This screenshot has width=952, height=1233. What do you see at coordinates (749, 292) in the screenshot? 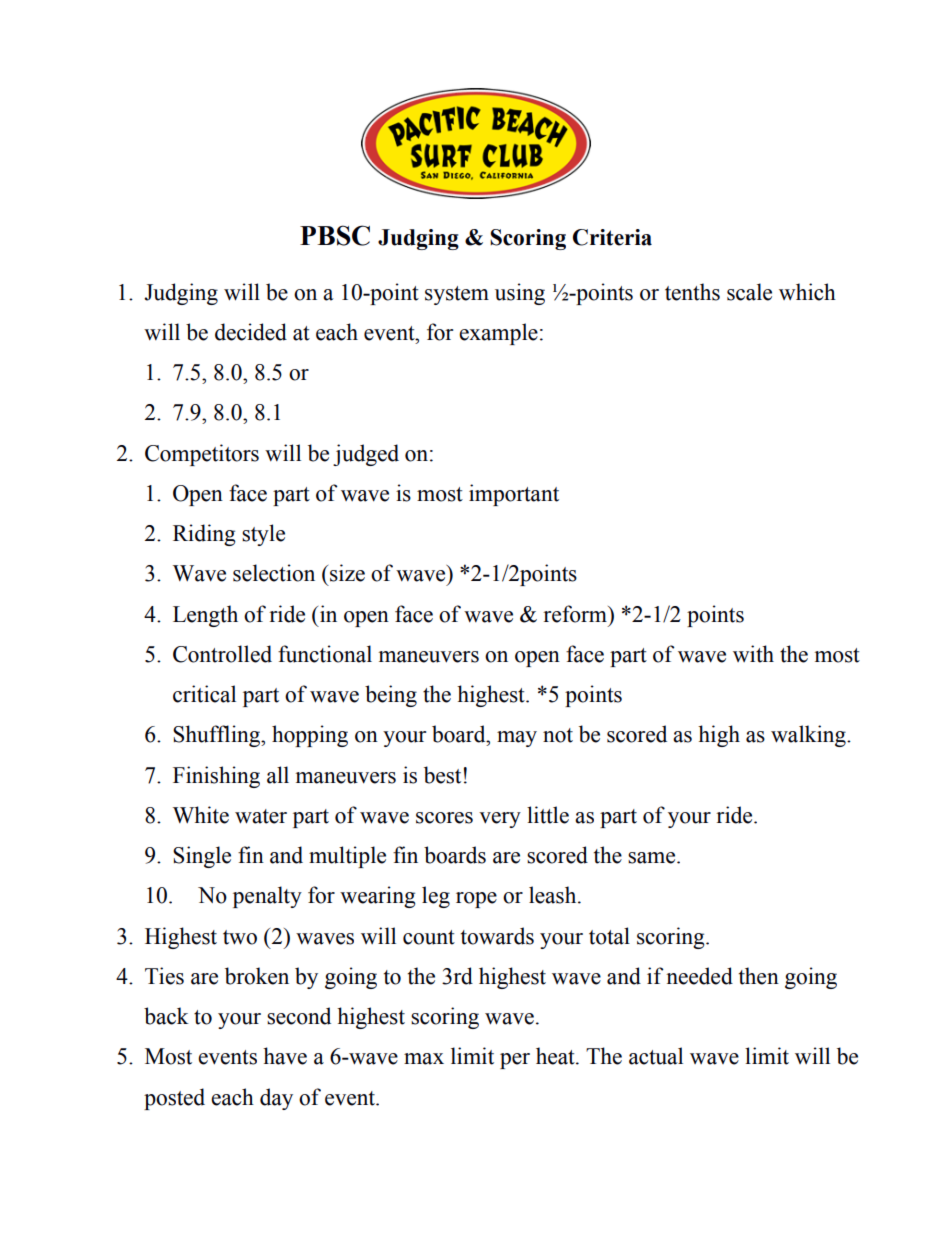
I see `scale` at bounding box center [749, 292].
